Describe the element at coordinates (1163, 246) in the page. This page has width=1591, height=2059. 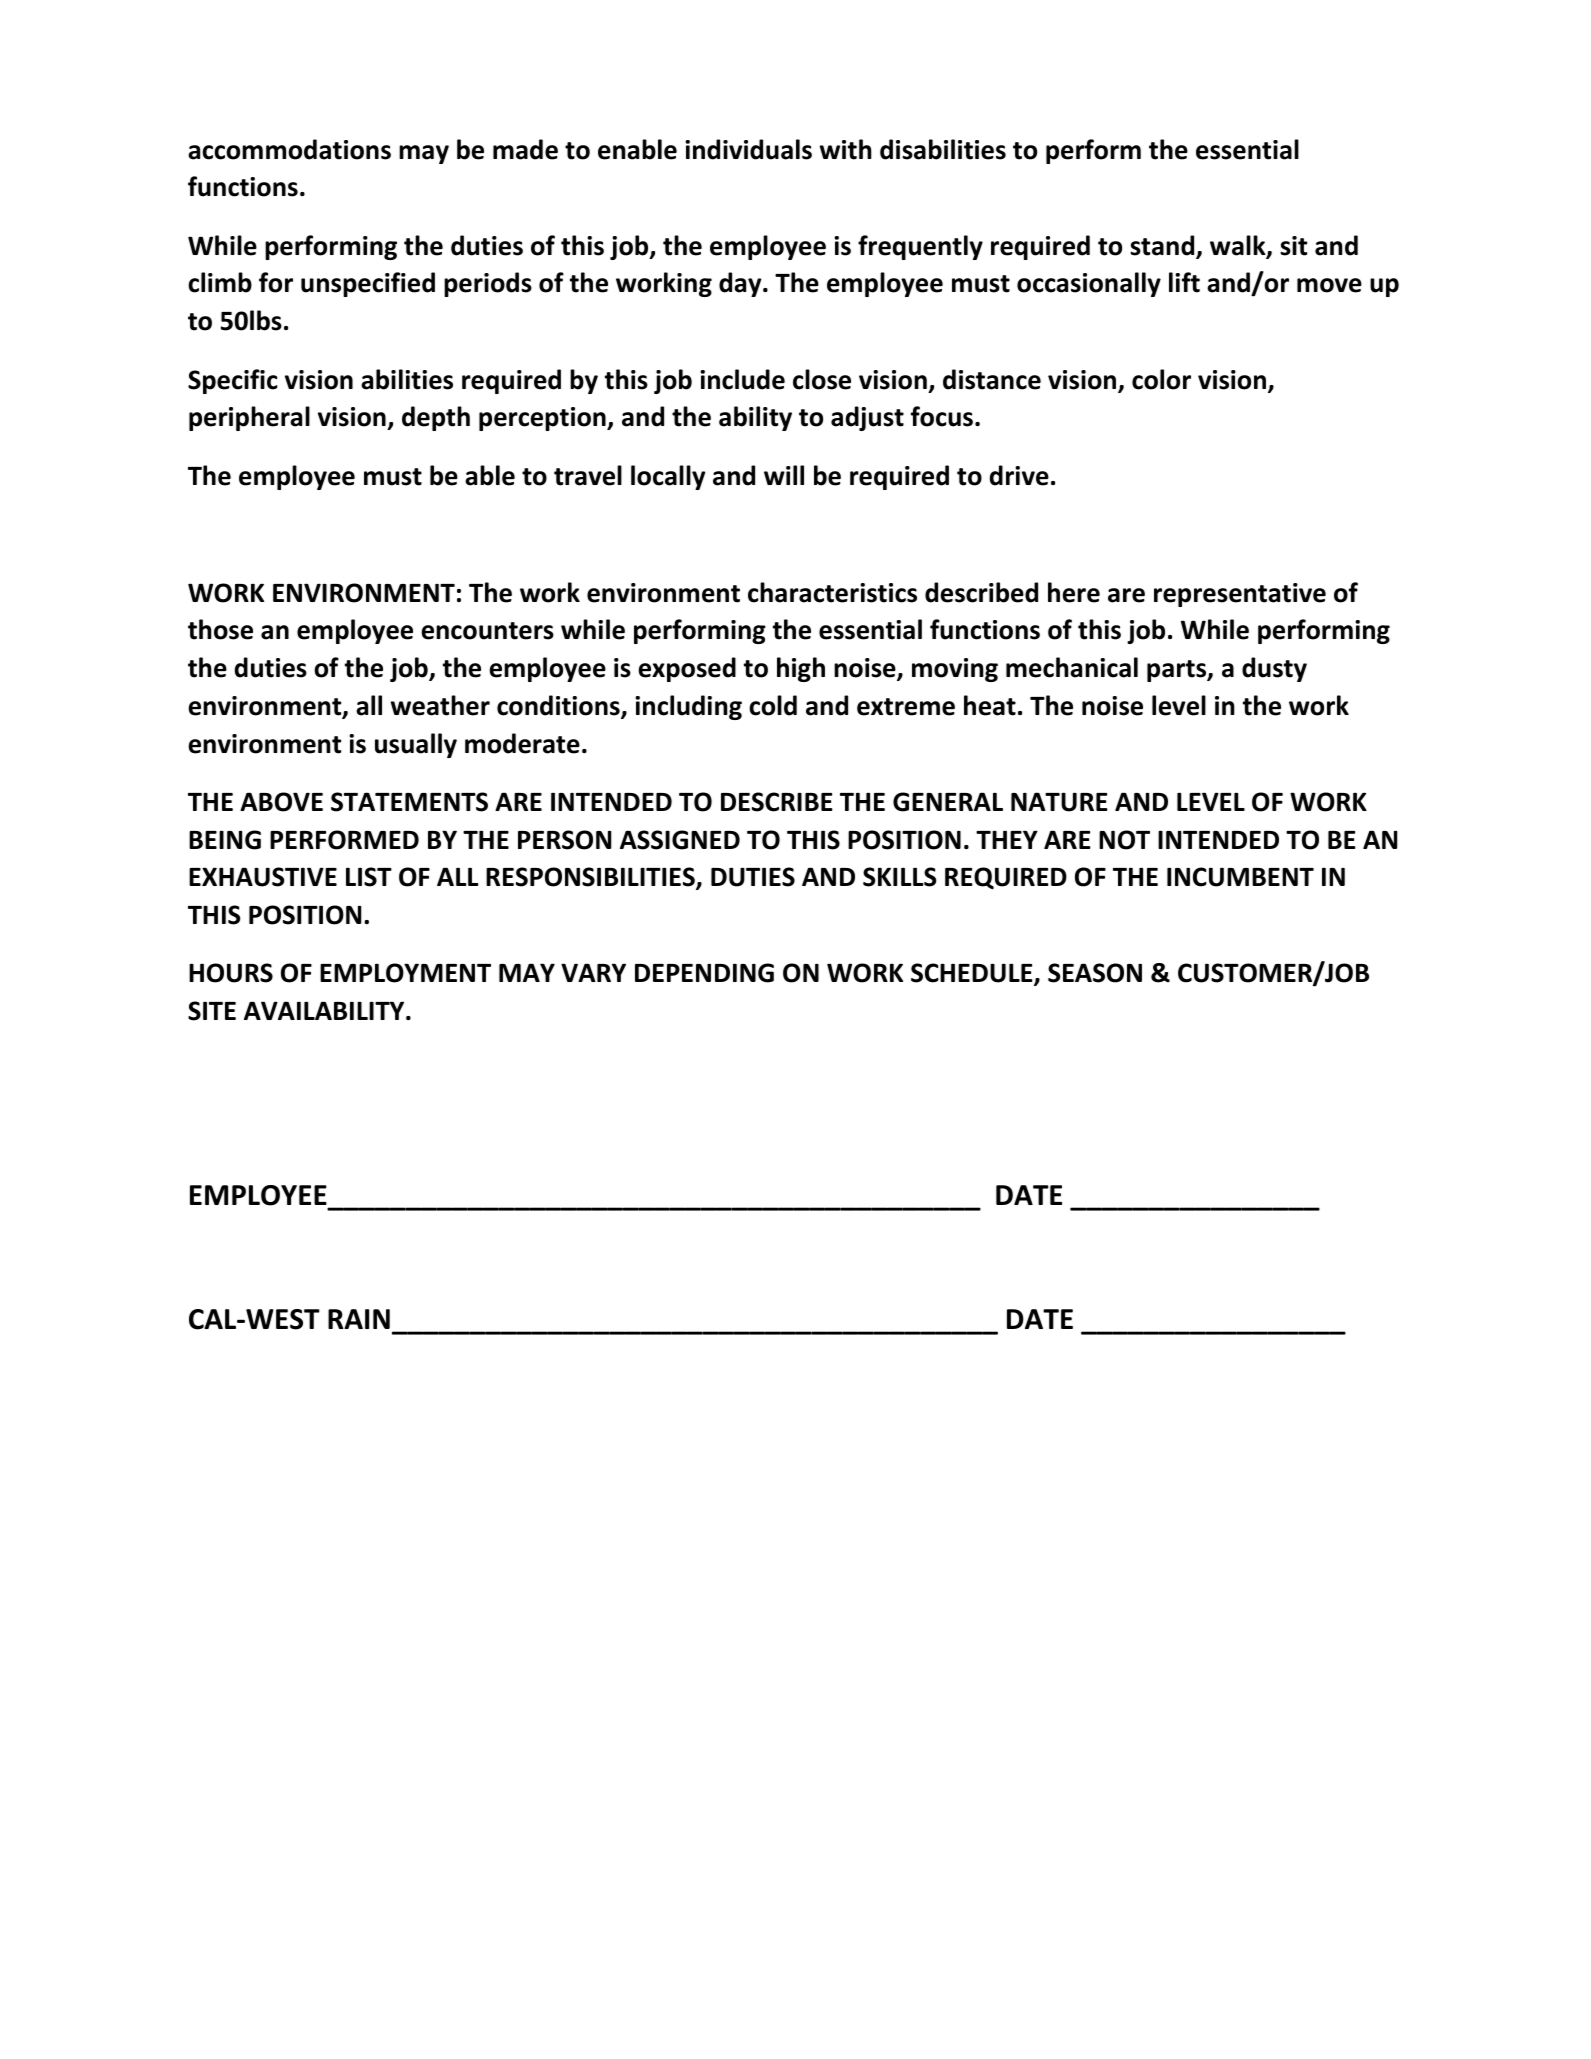
I see `stand` at that location.
